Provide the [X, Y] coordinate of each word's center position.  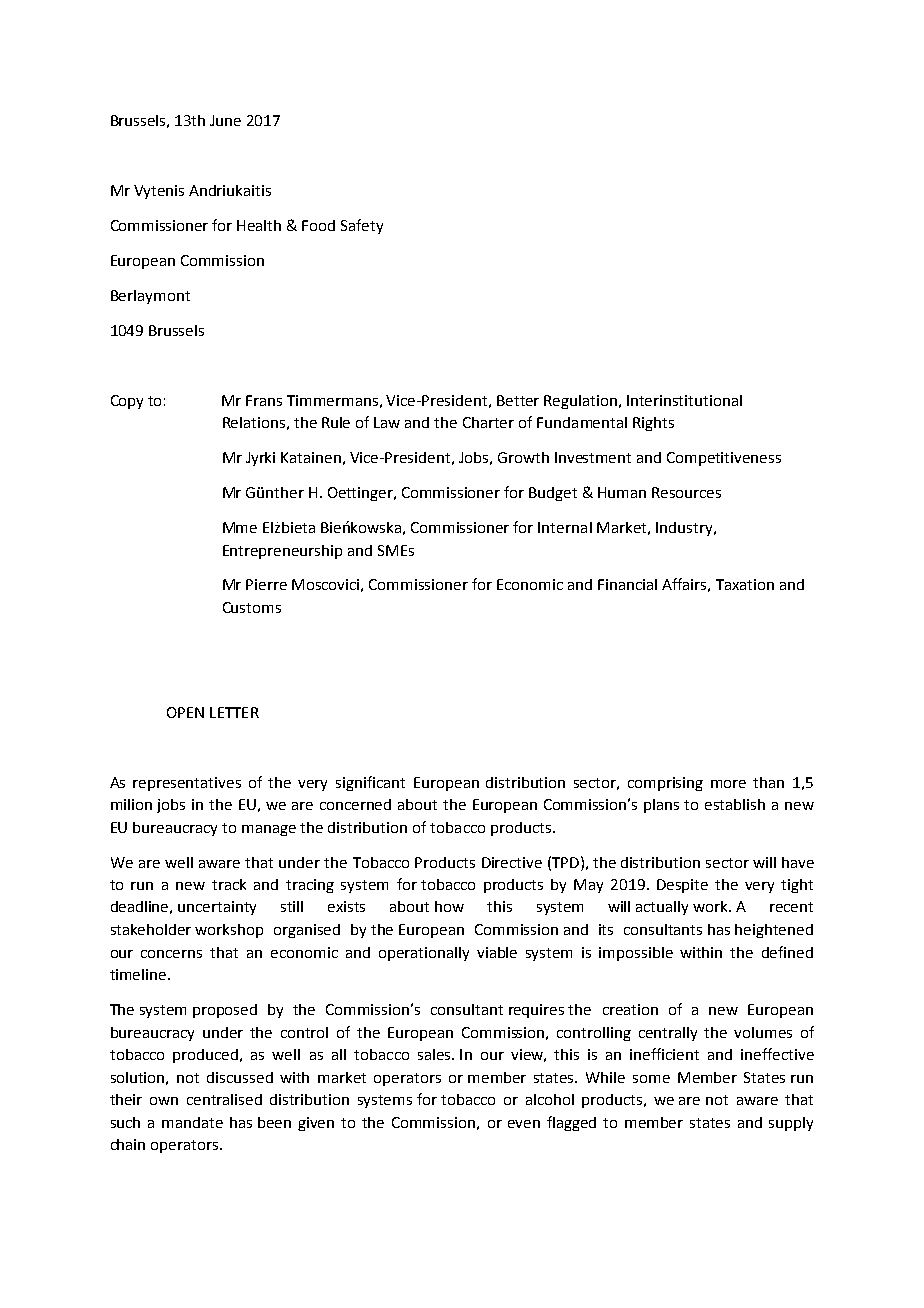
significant [370, 783]
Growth [523, 457]
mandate [192, 1122]
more [728, 784]
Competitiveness [724, 459]
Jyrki [260, 459]
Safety [362, 226]
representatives [187, 784]
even [524, 1124]
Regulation [580, 402]
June [225, 120]
